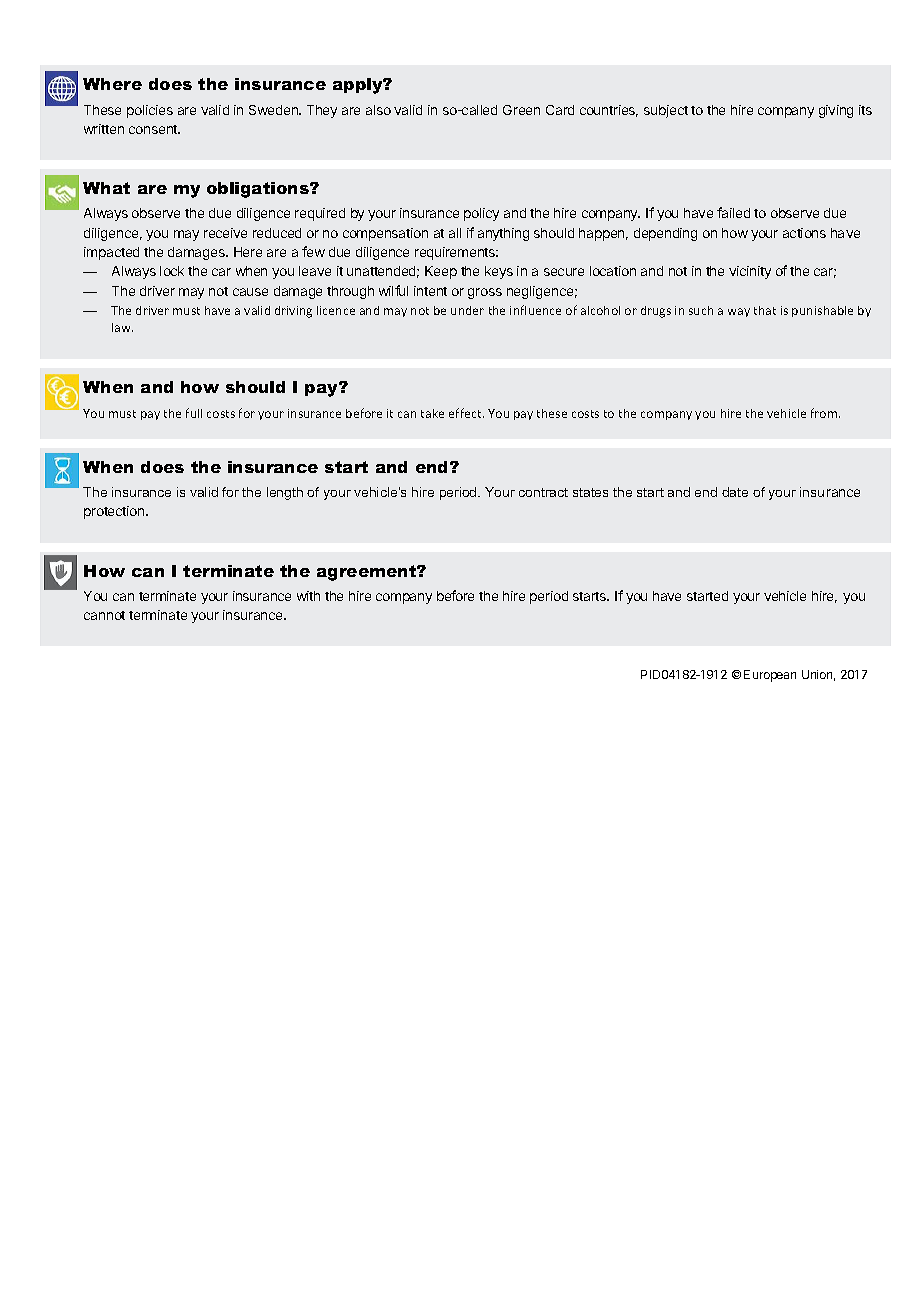 The height and width of the page is (1308, 924). What do you see at coordinates (521, 110) in the page?
I see `Green` at bounding box center [521, 110].
